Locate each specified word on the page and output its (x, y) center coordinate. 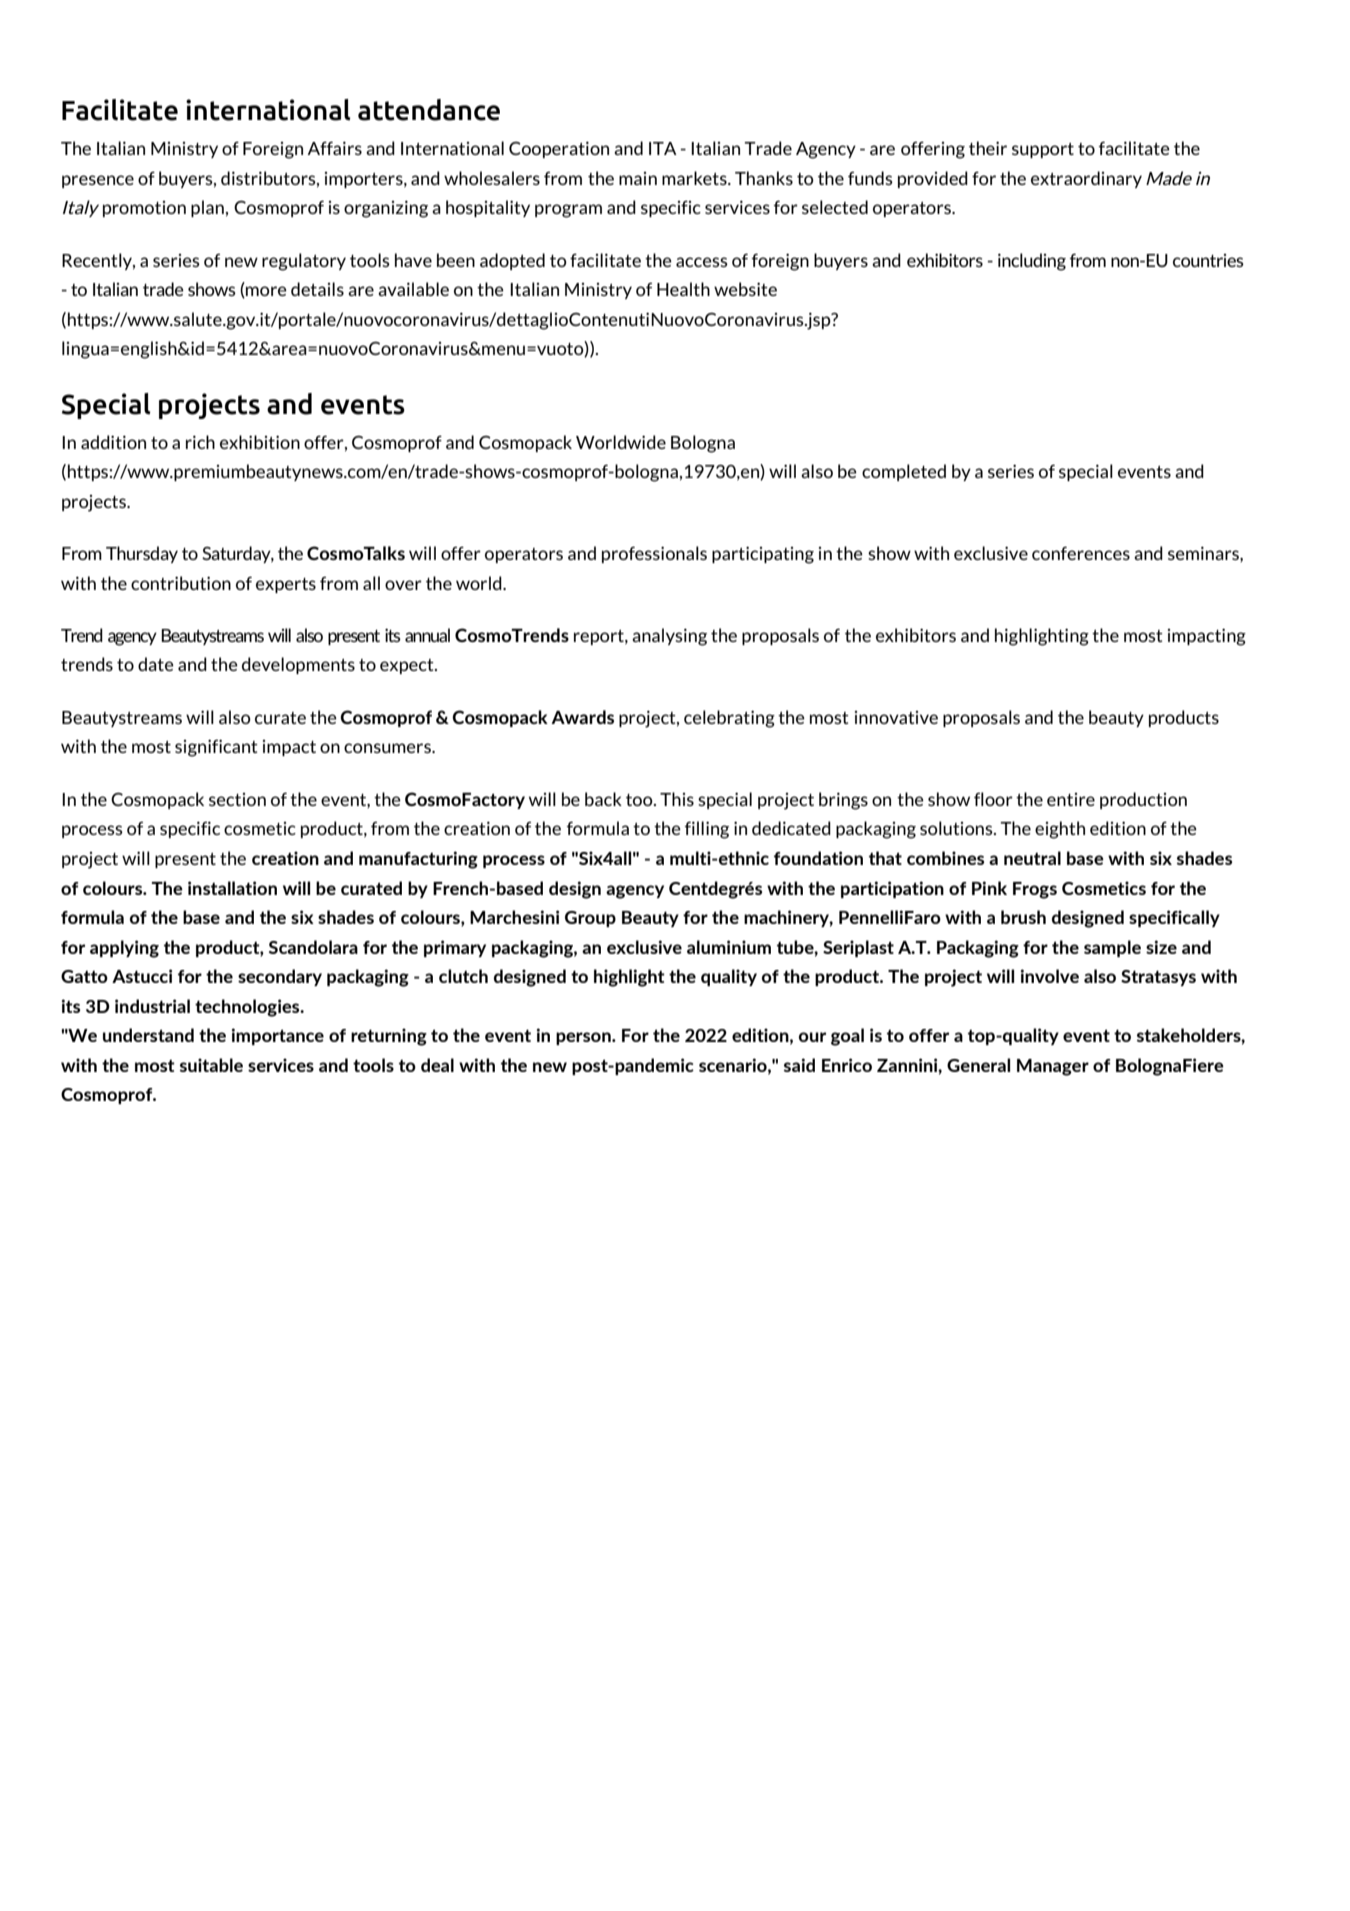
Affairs (335, 148)
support (1043, 150)
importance (278, 1036)
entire (1071, 799)
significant (216, 748)
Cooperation (559, 150)
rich (200, 442)
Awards (582, 717)
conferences (1081, 553)
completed (904, 472)
